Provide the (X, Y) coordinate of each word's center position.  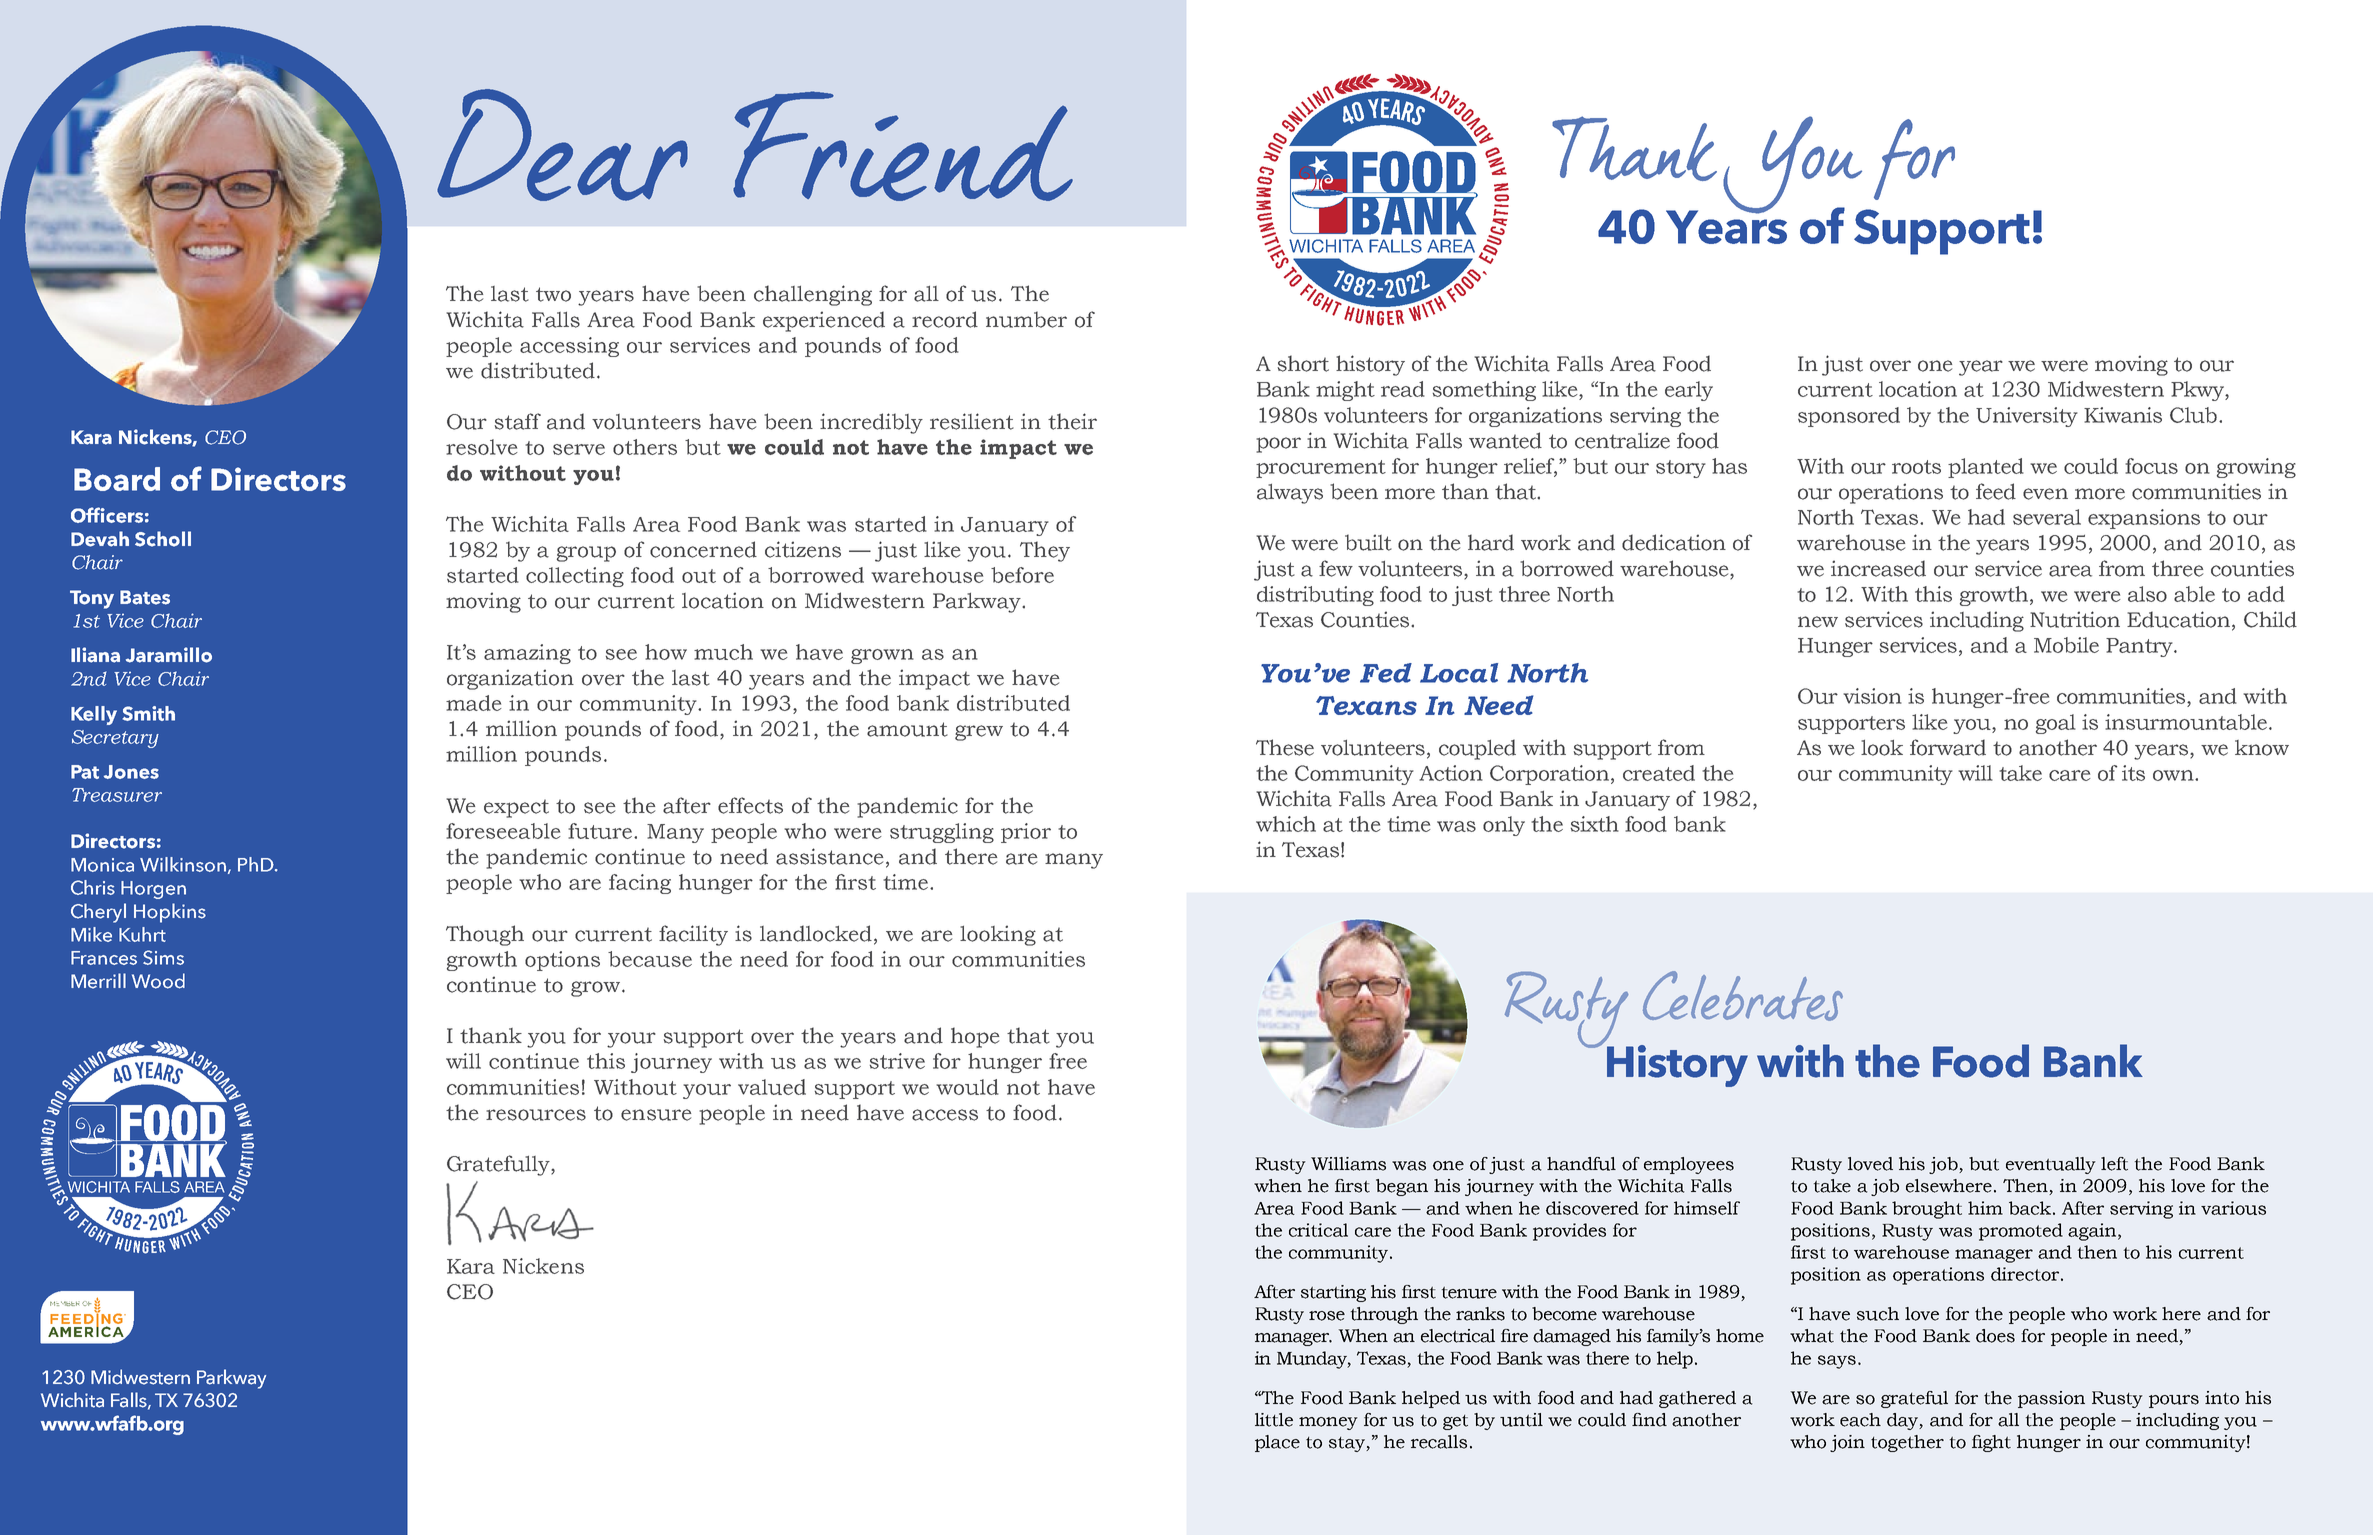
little (1274, 1420)
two (553, 294)
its (2133, 773)
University (2027, 417)
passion (2051, 1399)
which (1286, 824)
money (1328, 1423)
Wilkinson (184, 865)
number (1026, 319)
